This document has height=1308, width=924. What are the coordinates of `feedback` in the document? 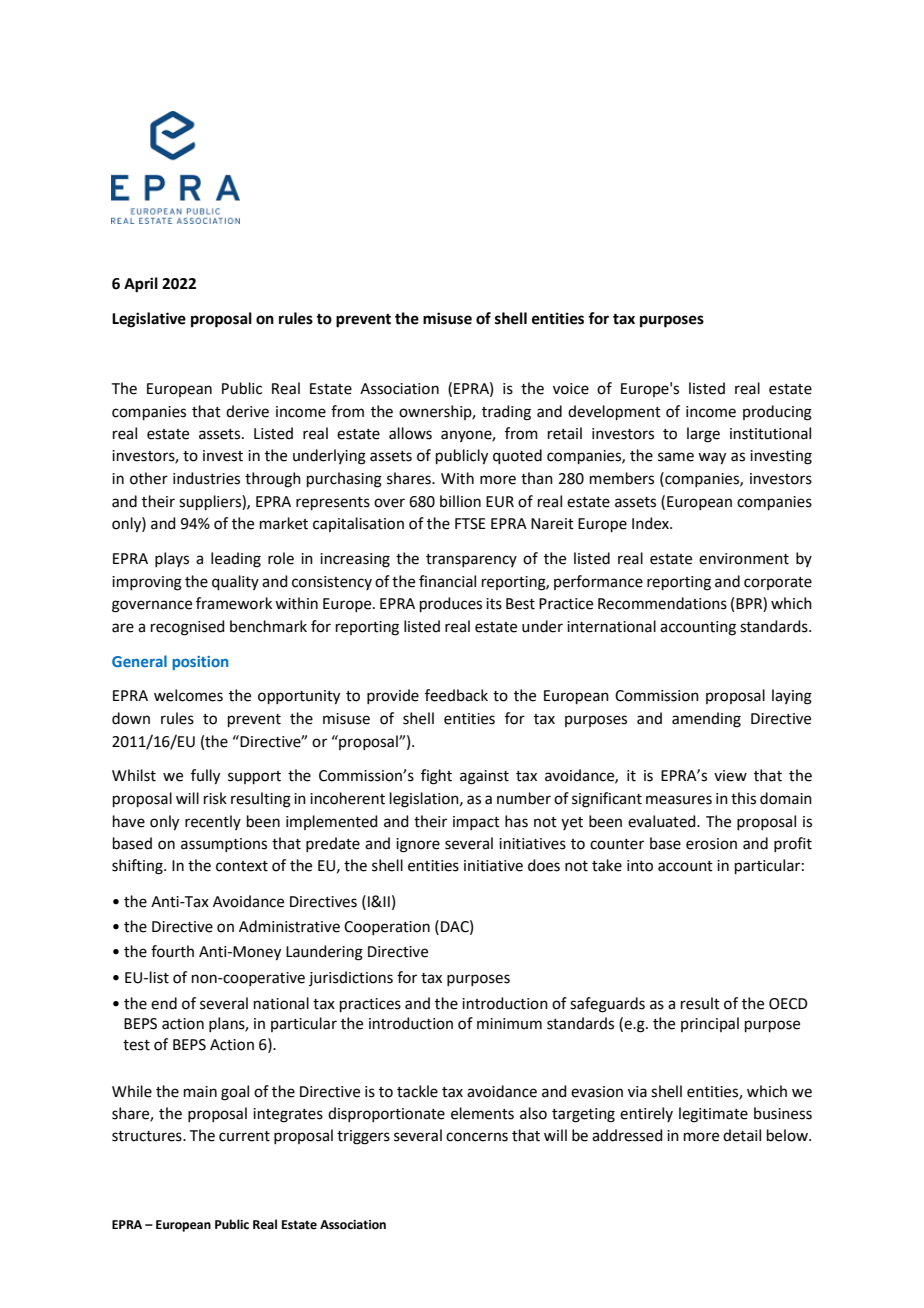 It's located at (456, 695).
